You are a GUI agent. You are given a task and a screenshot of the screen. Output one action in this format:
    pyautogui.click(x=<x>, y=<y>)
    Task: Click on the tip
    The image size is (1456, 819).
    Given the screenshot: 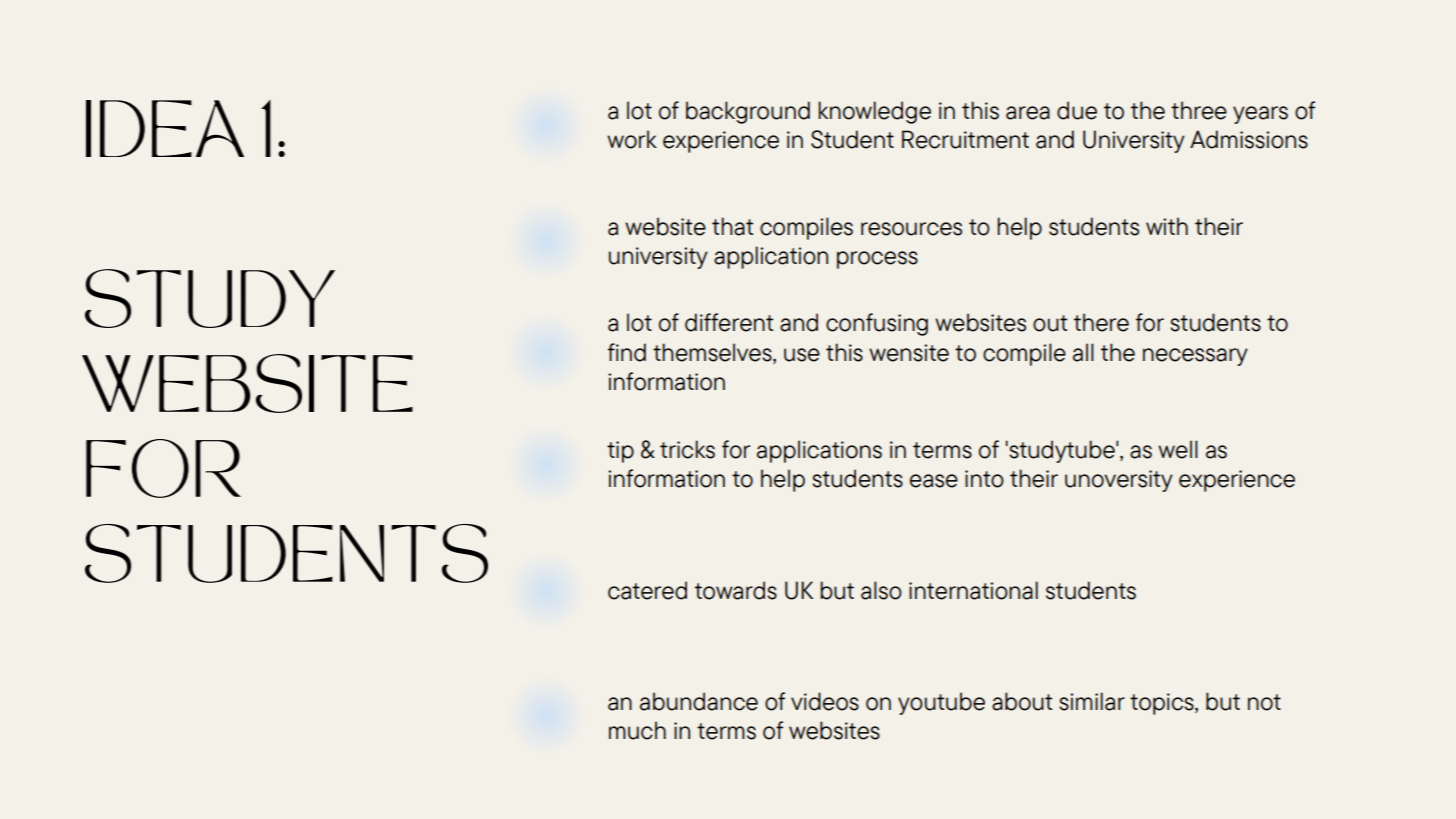 What is the action you would take?
    pyautogui.click(x=620, y=452)
